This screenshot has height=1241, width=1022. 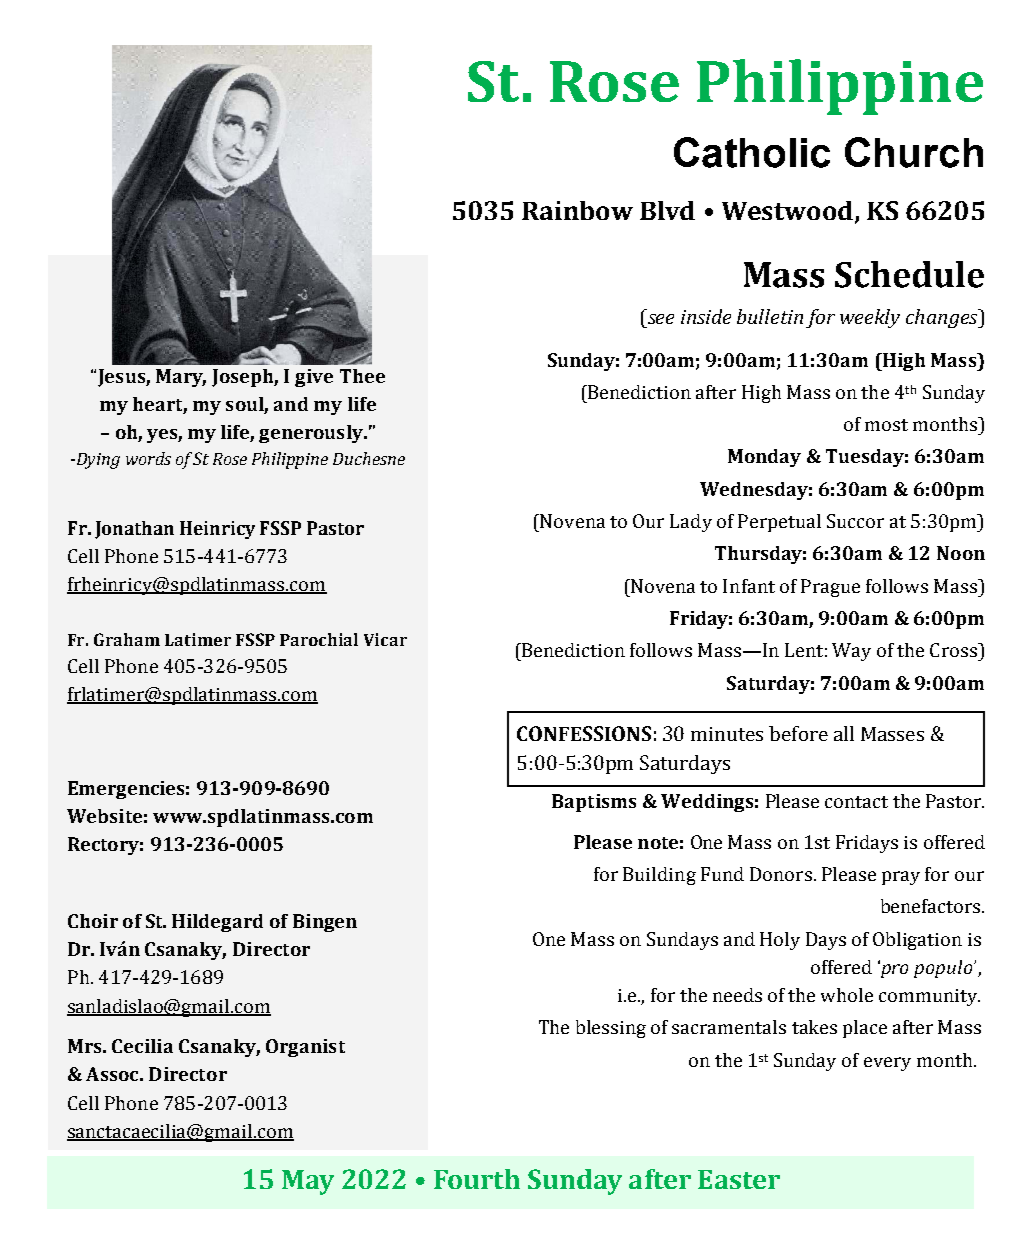 I want to click on Thee, so click(x=362, y=376).
